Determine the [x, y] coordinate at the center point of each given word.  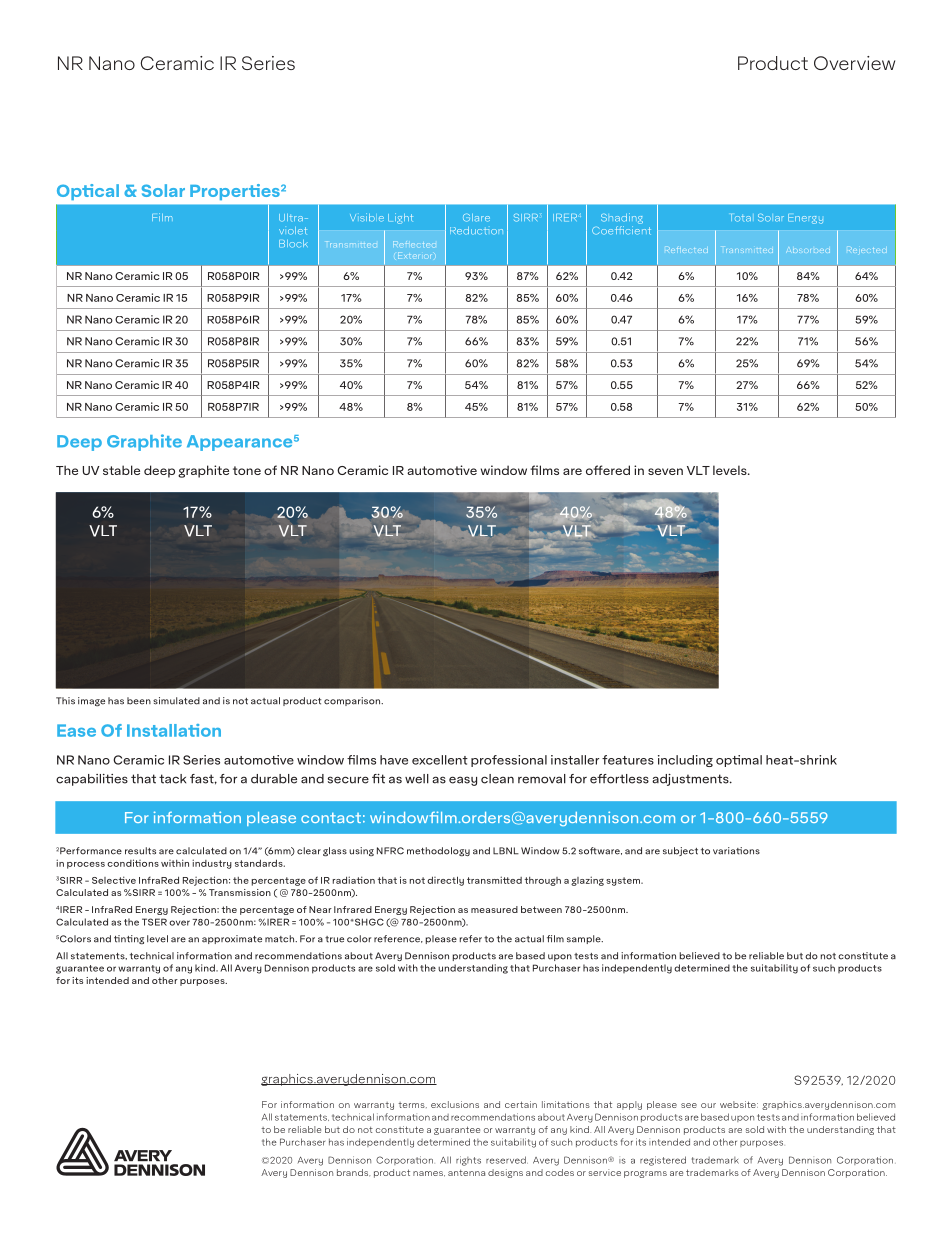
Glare [476, 218]
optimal [739, 761]
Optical [88, 192]
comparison [353, 701]
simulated [176, 701]
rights [468, 1161]
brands [353, 1173]
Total [741, 218]
